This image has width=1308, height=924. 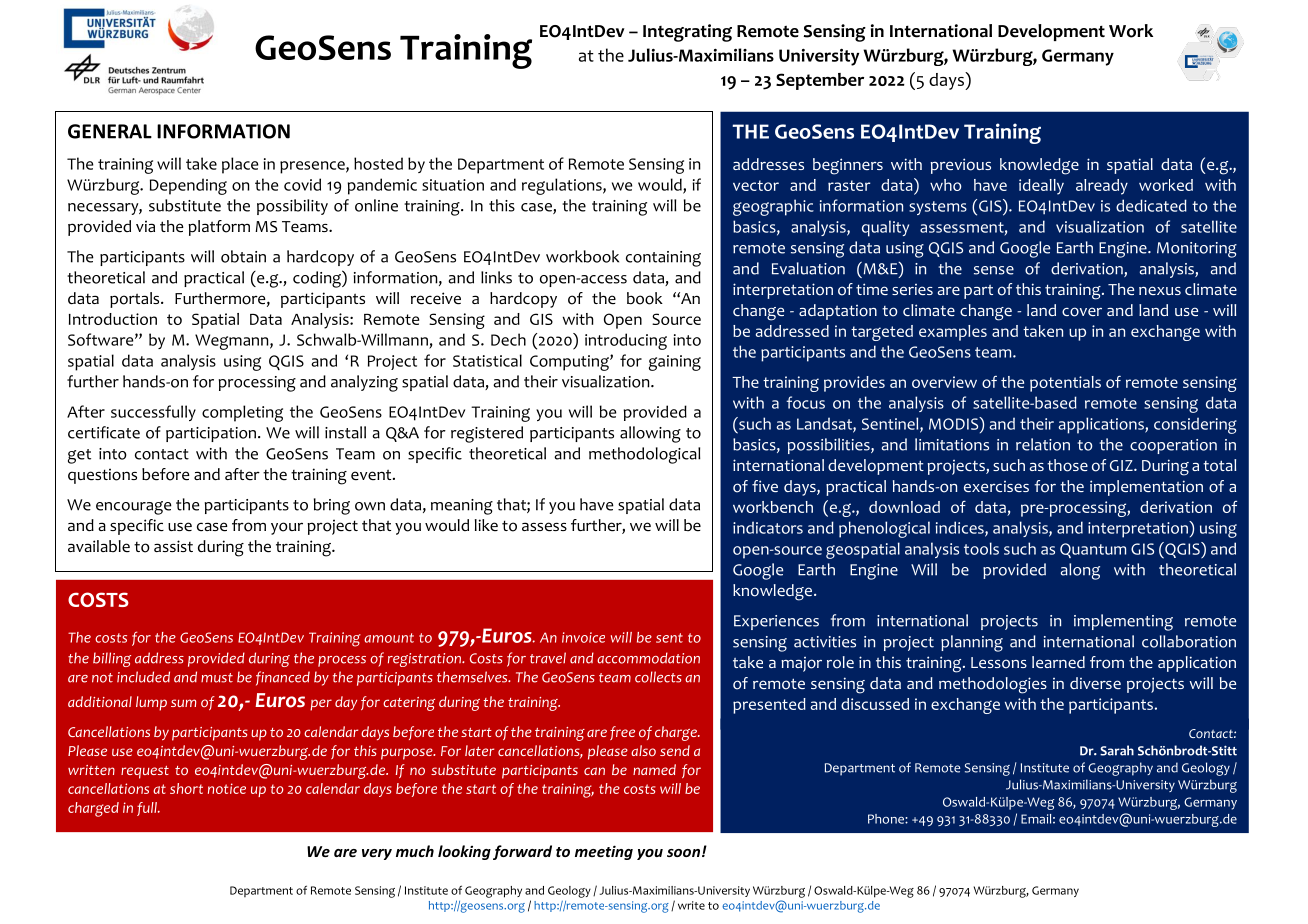 I want to click on gaining, so click(x=675, y=363).
